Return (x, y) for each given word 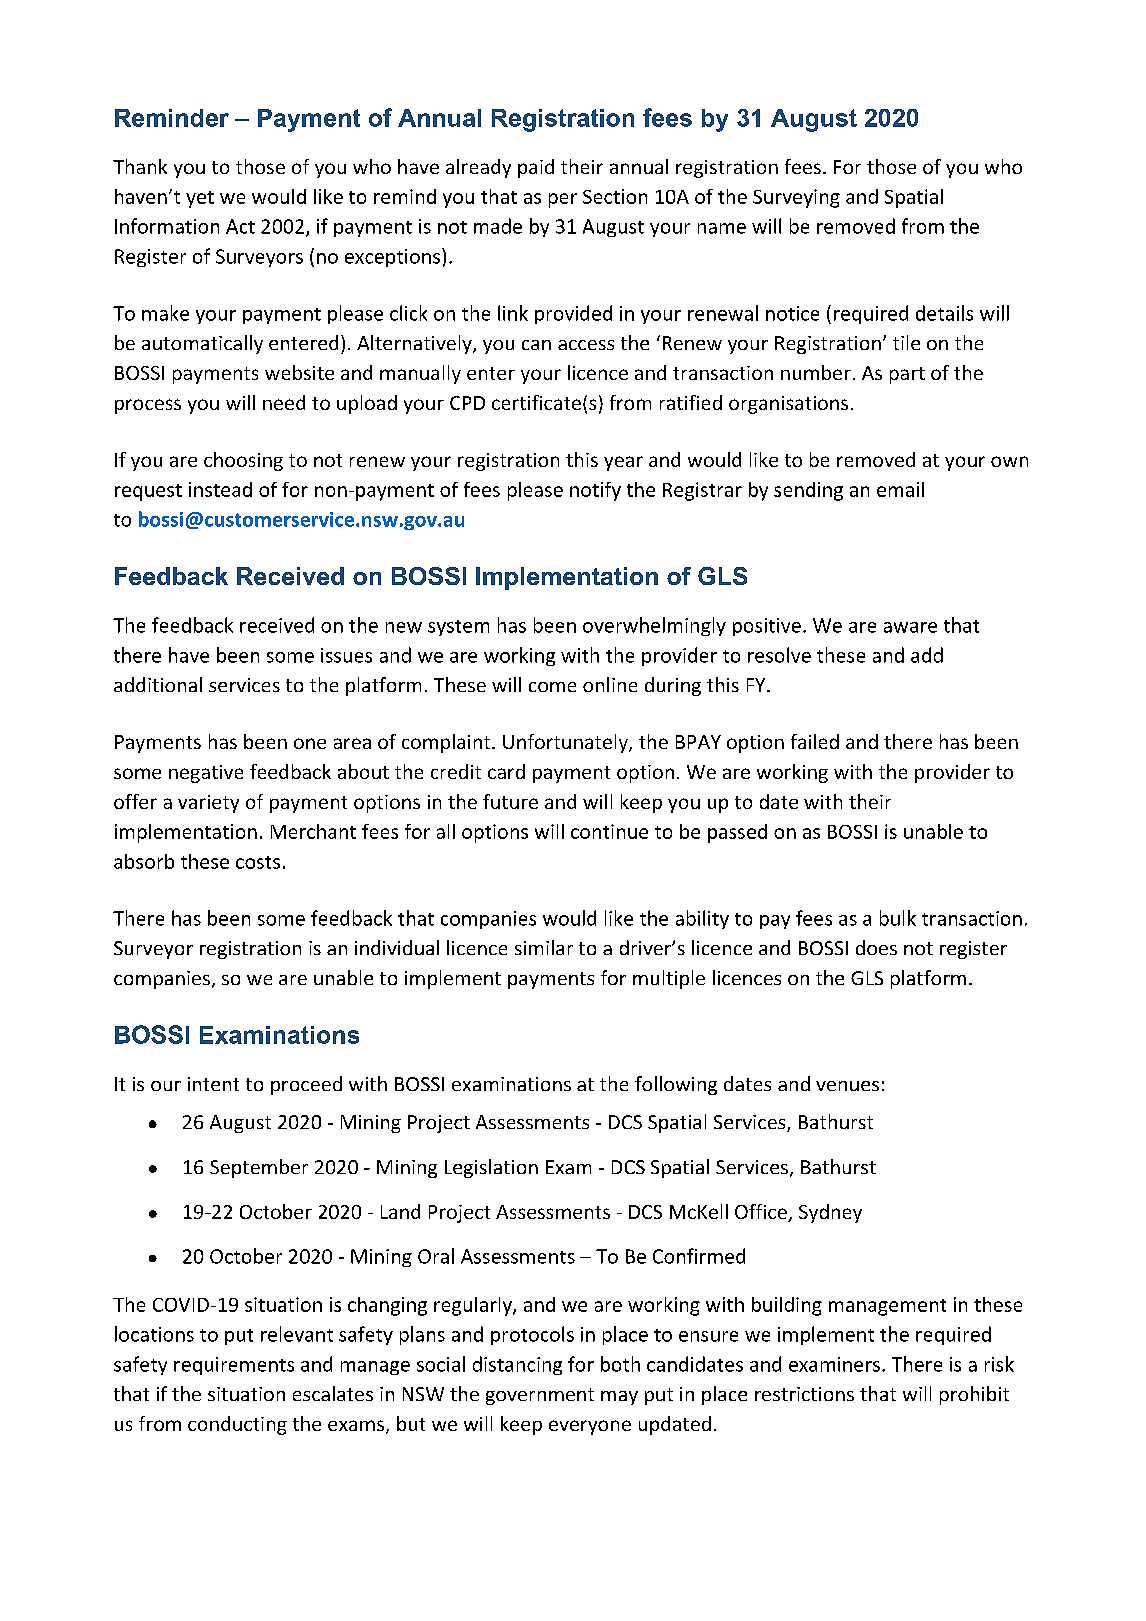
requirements (234, 1366)
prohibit (974, 1395)
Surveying (796, 198)
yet (200, 199)
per (563, 200)
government (540, 1396)
